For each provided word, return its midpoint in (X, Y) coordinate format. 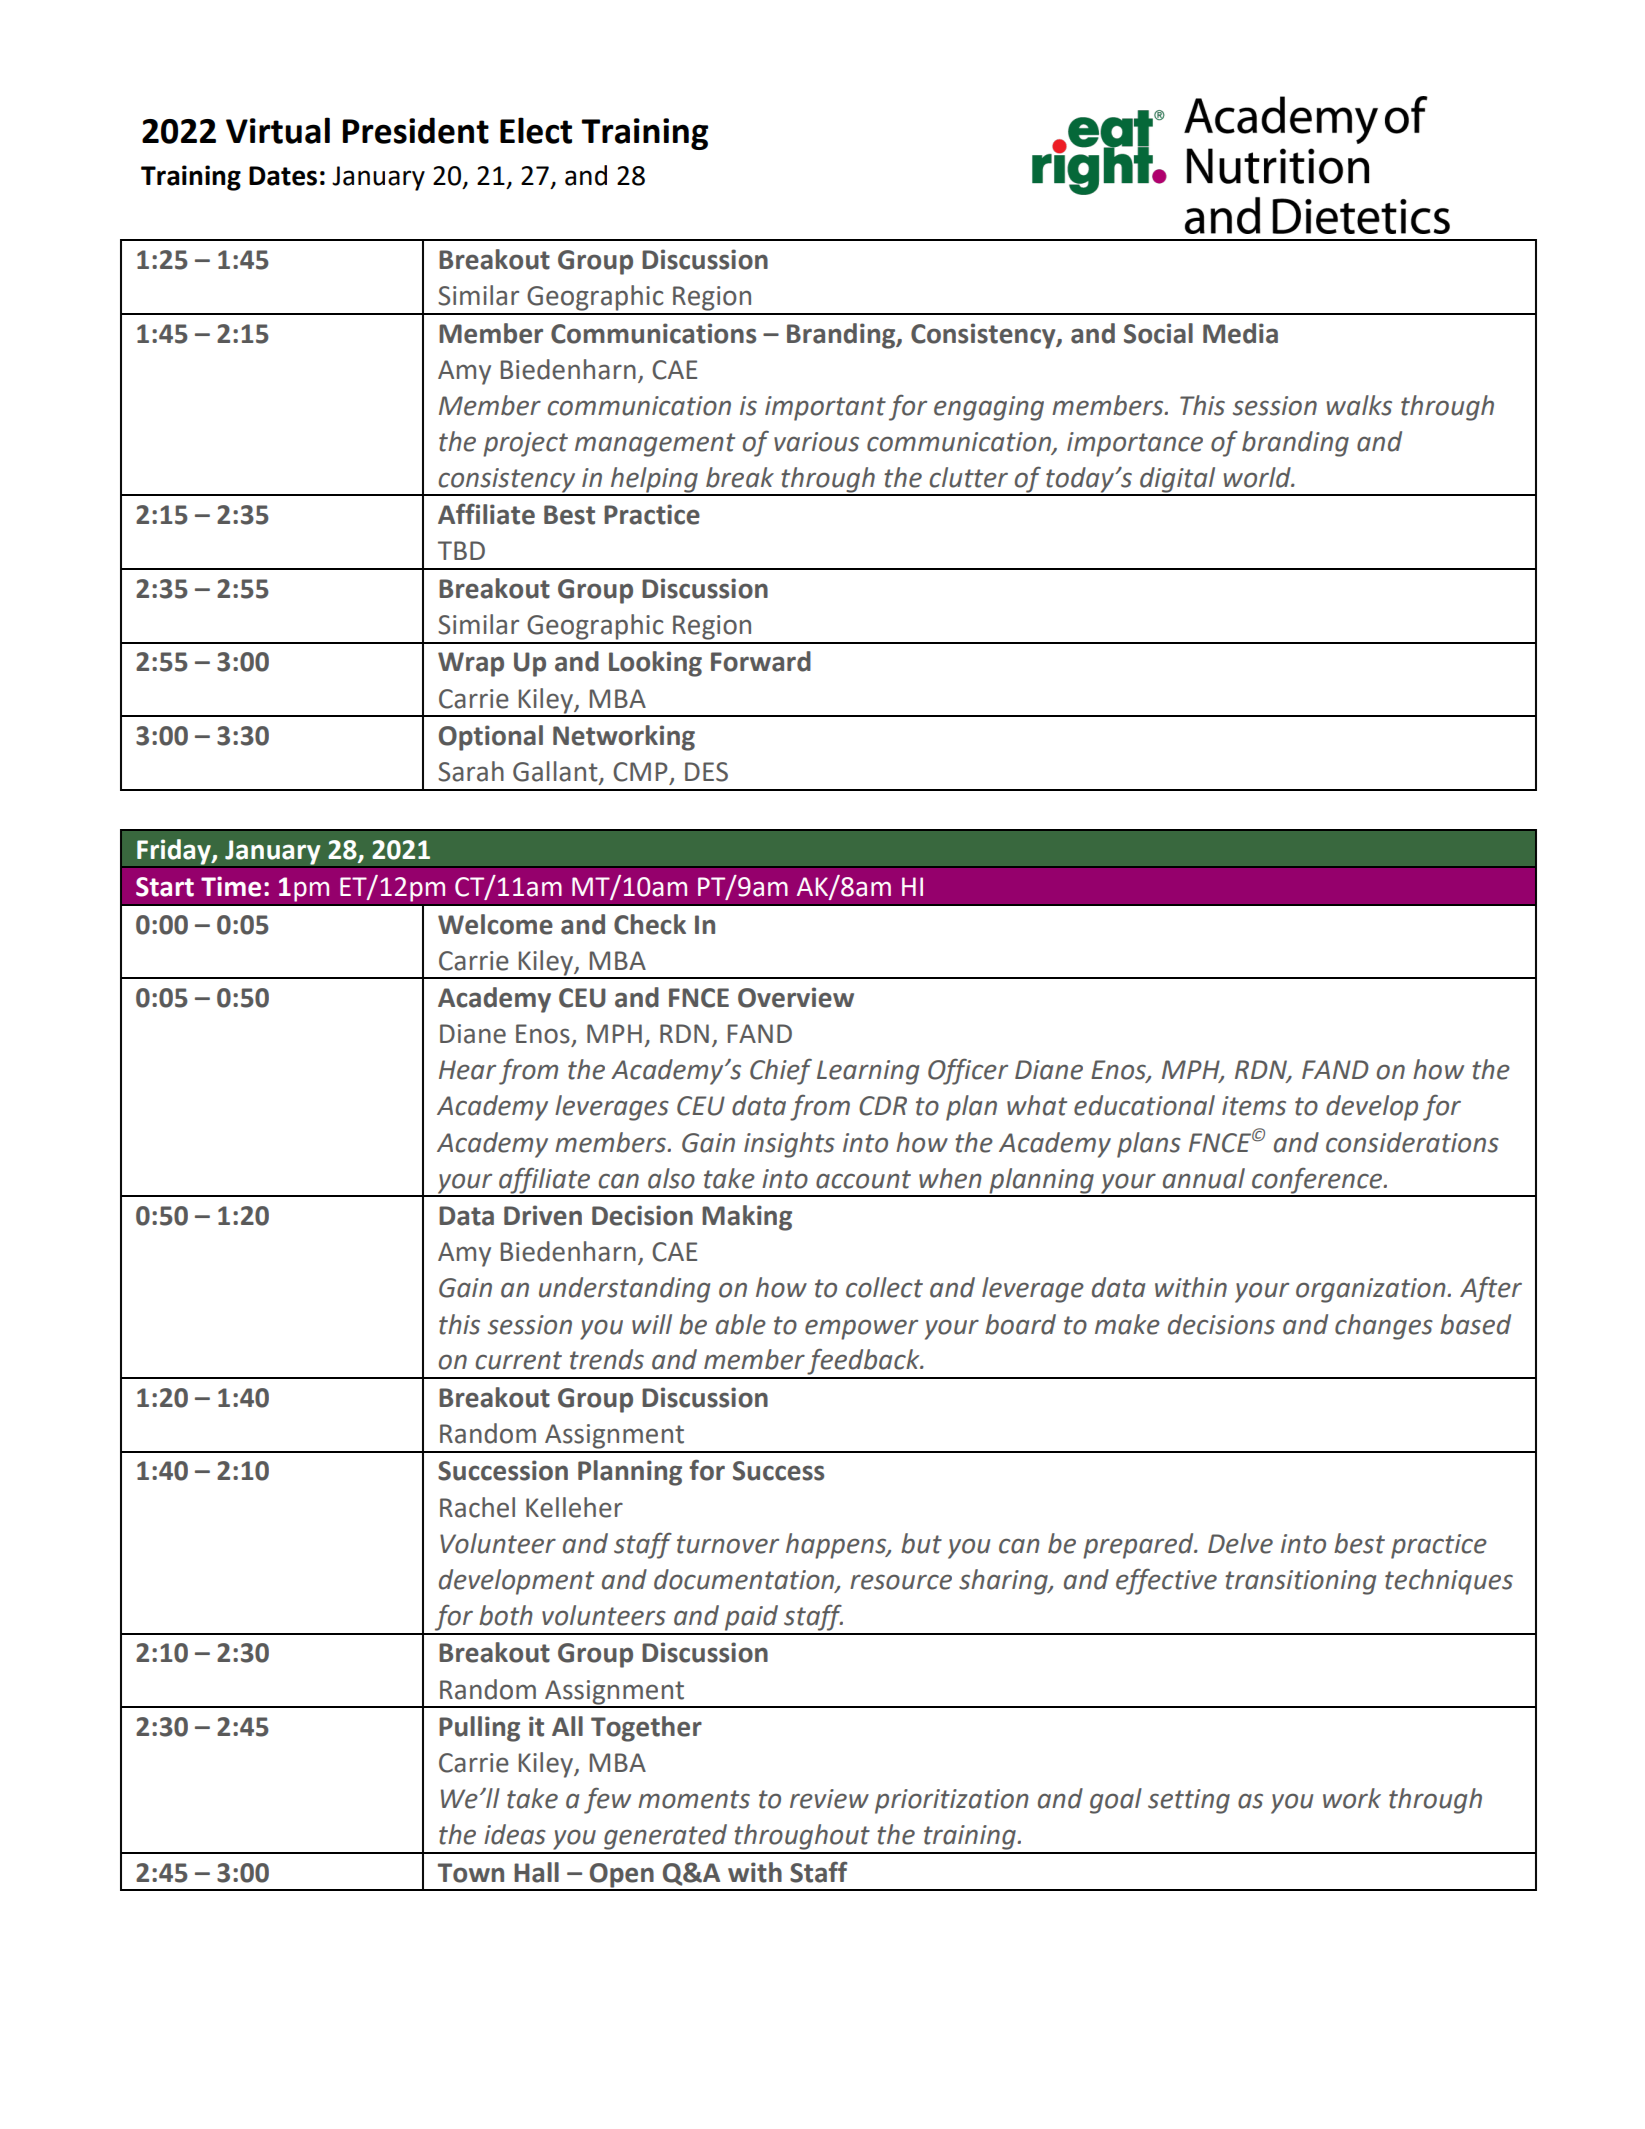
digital (1178, 481)
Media (1240, 333)
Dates (283, 176)
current (518, 1360)
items (1254, 1106)
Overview (796, 997)
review (829, 1799)
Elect (536, 130)
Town (471, 1873)
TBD (461, 550)
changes (1384, 1327)
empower (861, 1329)
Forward (761, 661)
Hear (467, 1070)
